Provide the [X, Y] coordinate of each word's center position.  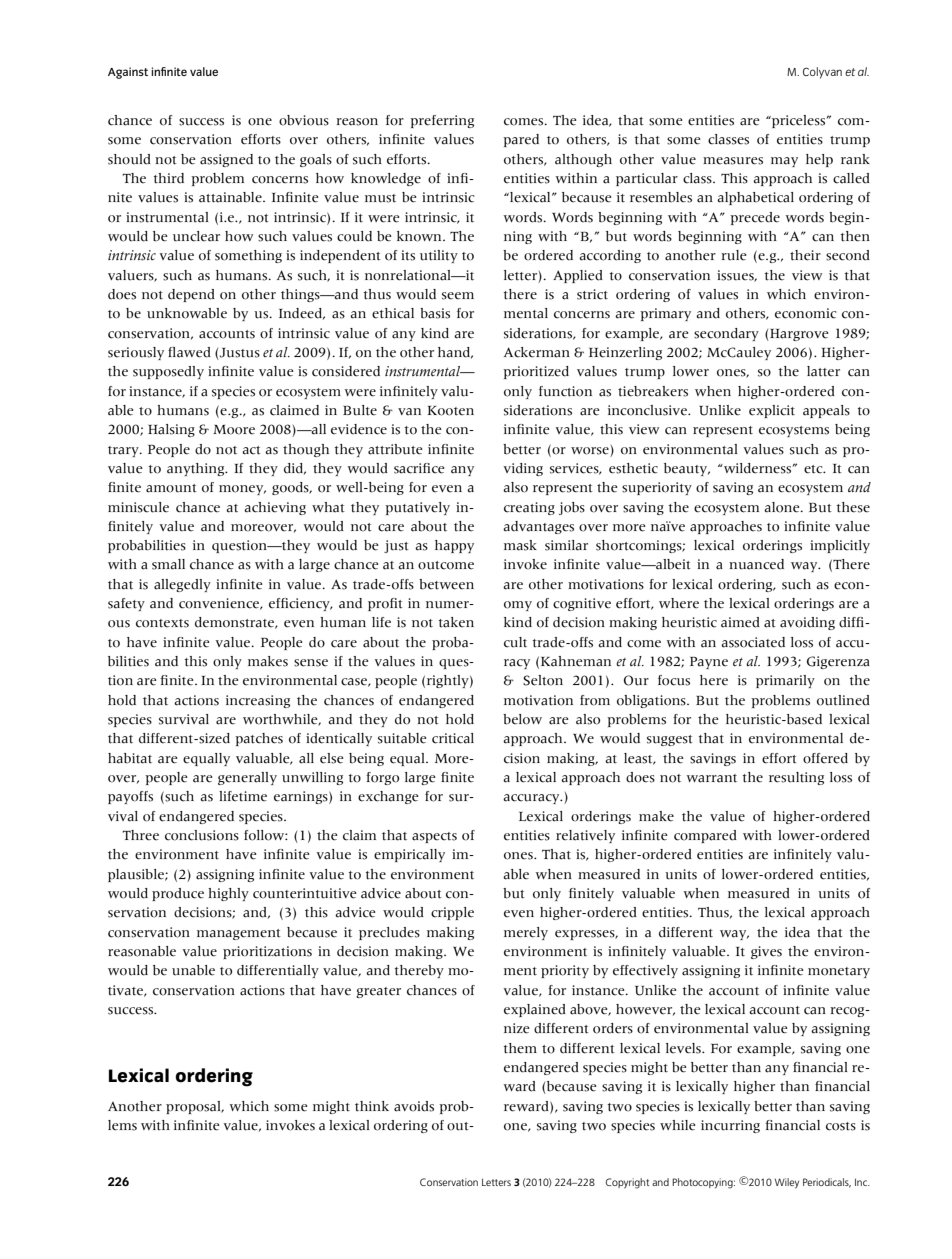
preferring [442, 121]
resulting [796, 778]
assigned [226, 160]
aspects [434, 837]
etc [814, 469]
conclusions [202, 835]
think [372, 1106]
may [784, 162]
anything [197, 469]
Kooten [451, 411]
